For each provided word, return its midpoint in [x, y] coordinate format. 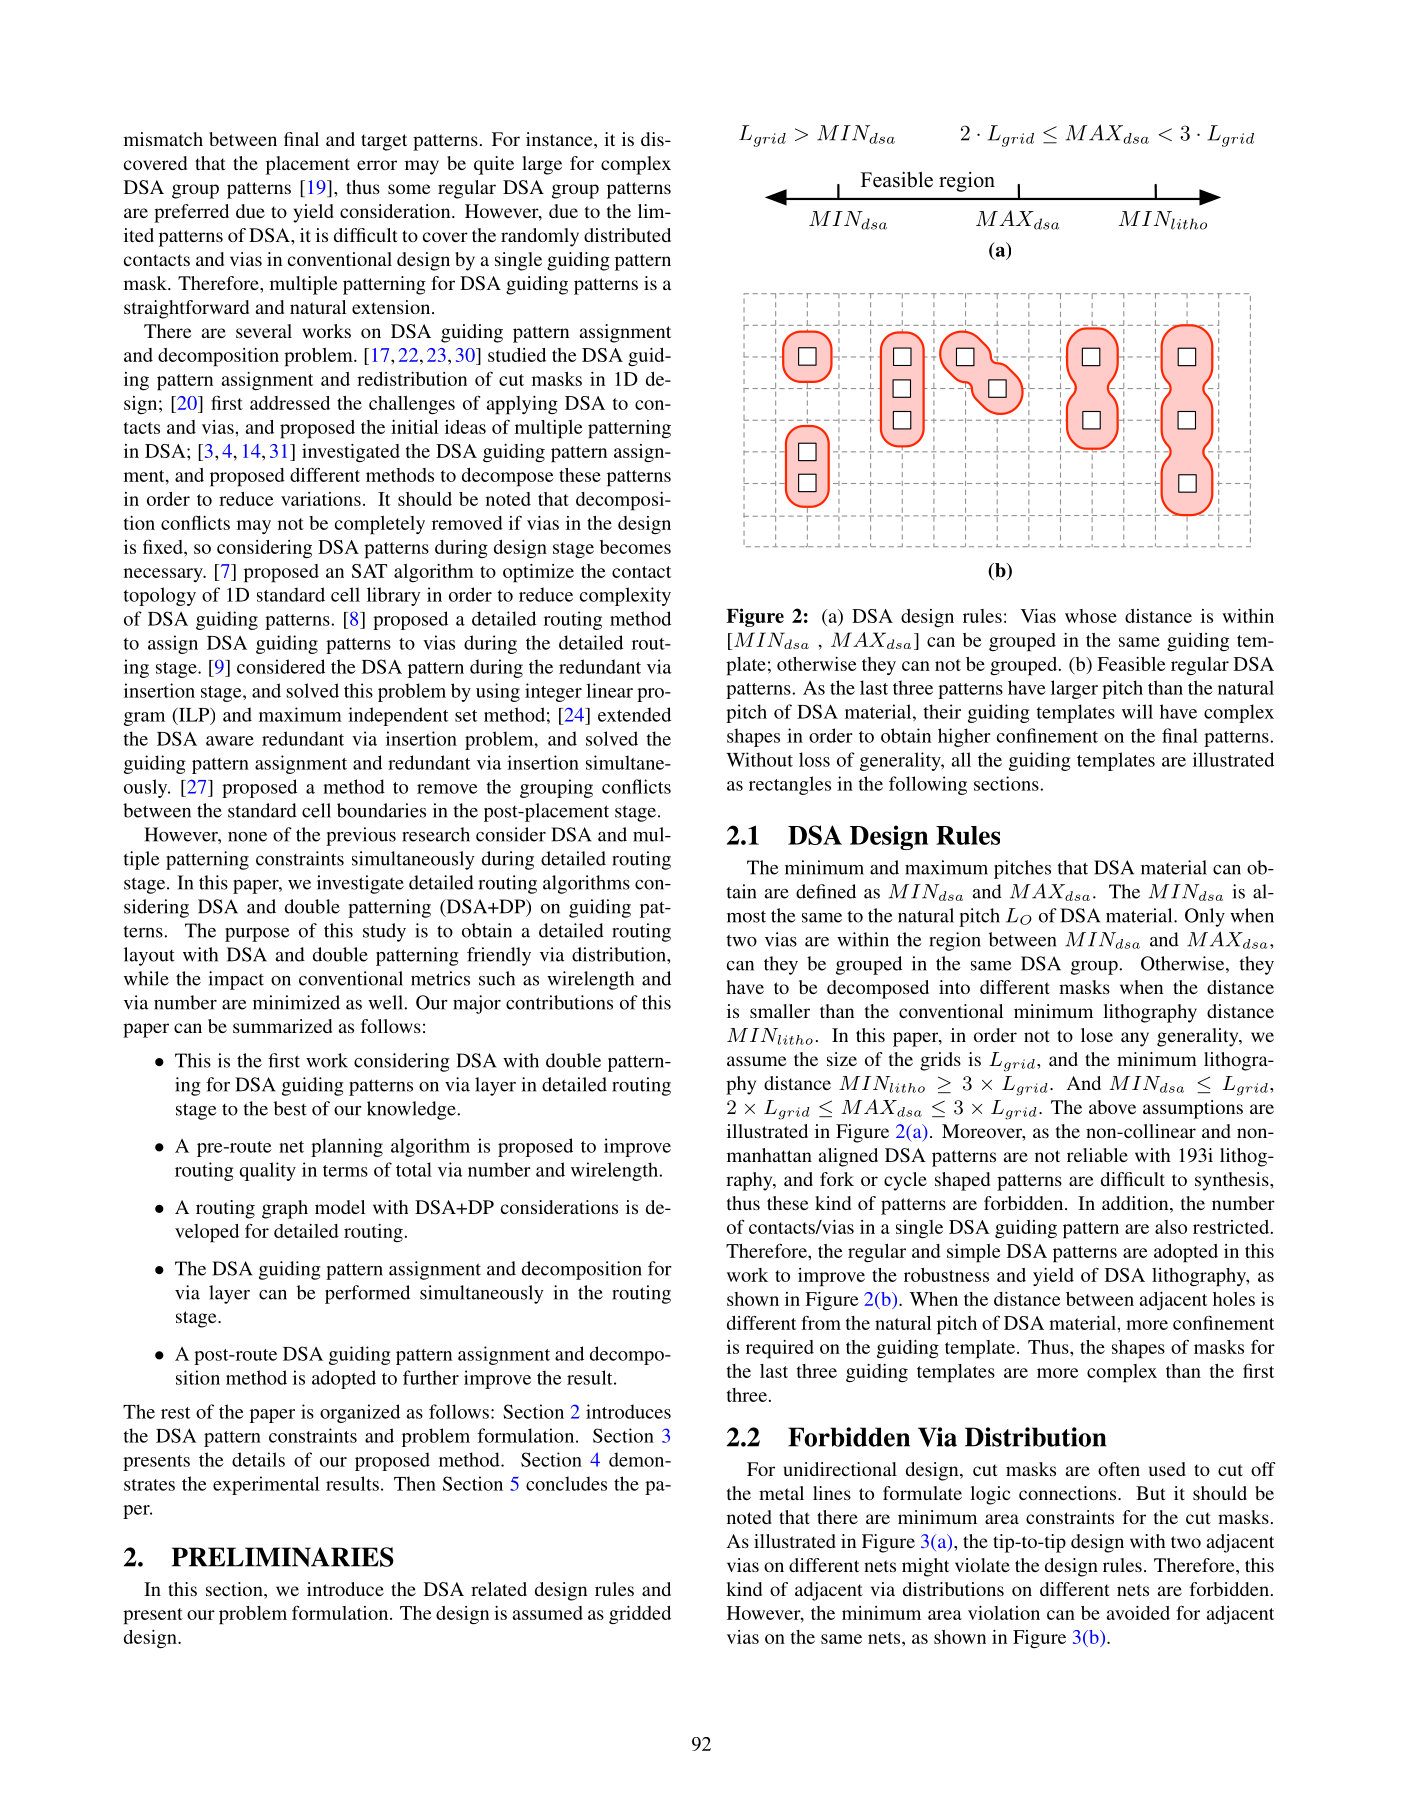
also [1171, 1227]
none [247, 837]
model [340, 1207]
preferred [191, 213]
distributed [627, 235]
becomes [635, 547]
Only [1205, 917]
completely [380, 525]
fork [837, 1179]
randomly [540, 237]
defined [826, 891]
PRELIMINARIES [283, 1557]
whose [1091, 616]
